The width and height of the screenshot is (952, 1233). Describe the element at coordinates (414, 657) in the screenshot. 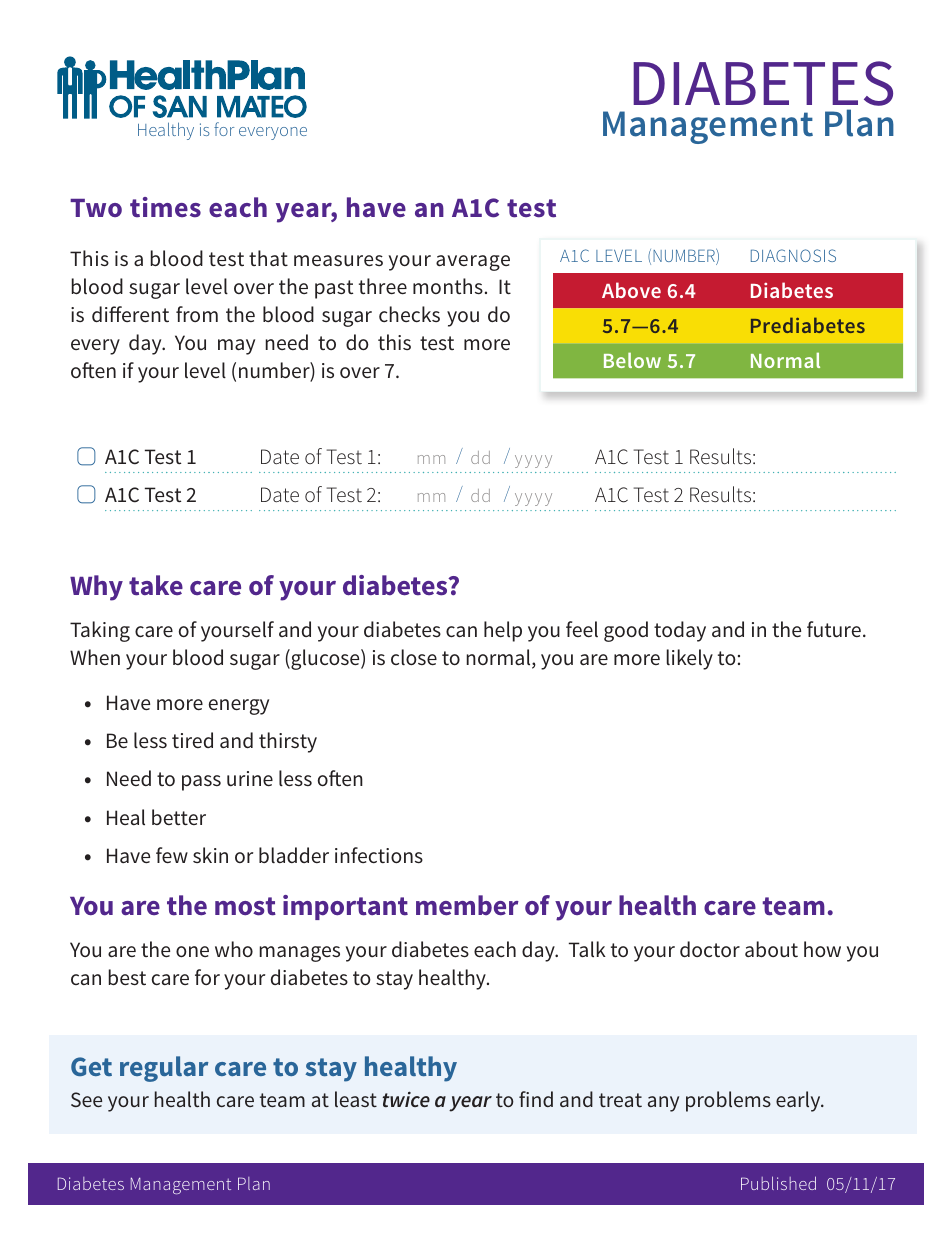

I see `close` at that location.
